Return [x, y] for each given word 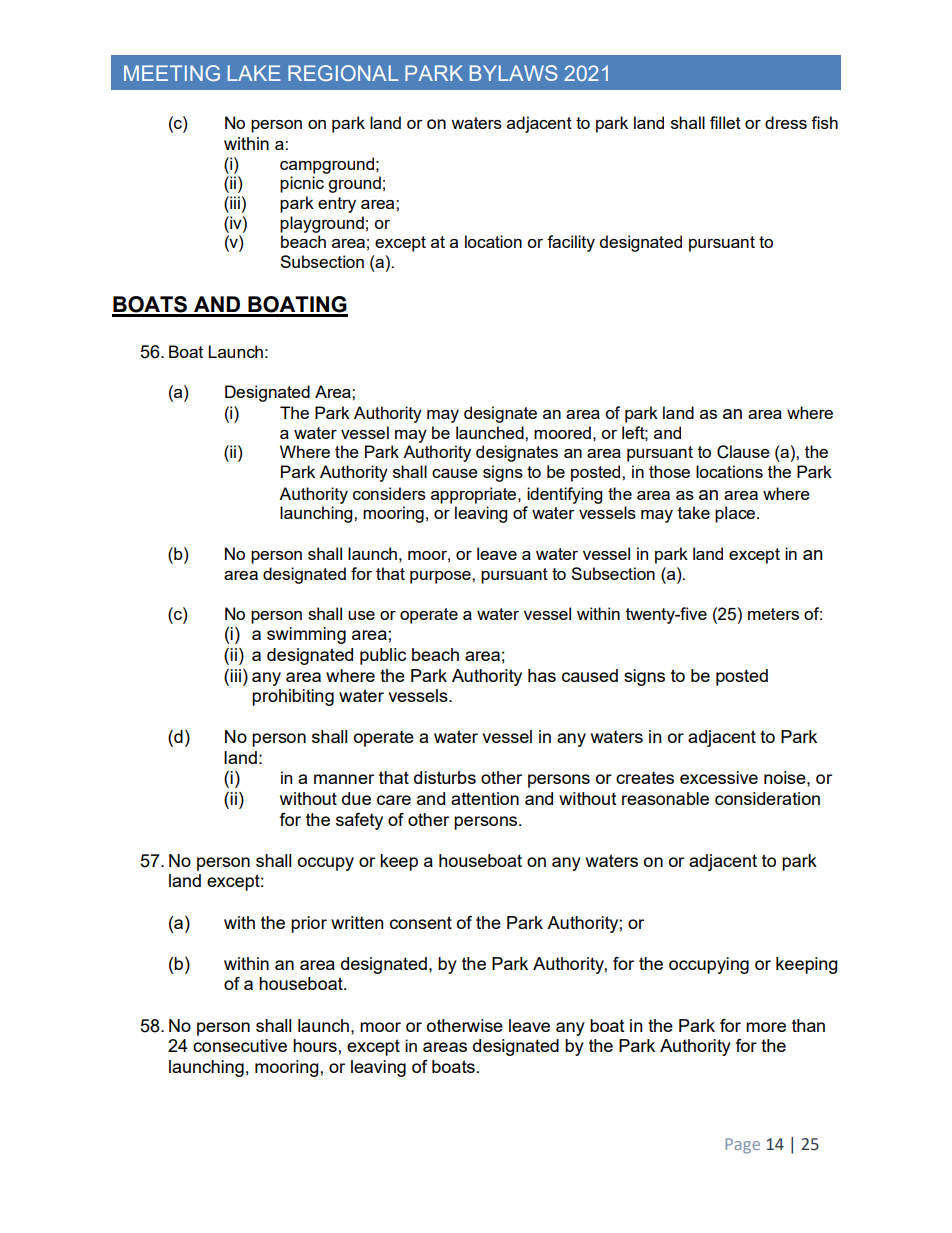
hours [315, 1045]
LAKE [254, 73]
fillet [725, 122]
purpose [441, 577]
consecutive [240, 1045]
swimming [306, 635]
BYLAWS [514, 73]
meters [773, 614]
